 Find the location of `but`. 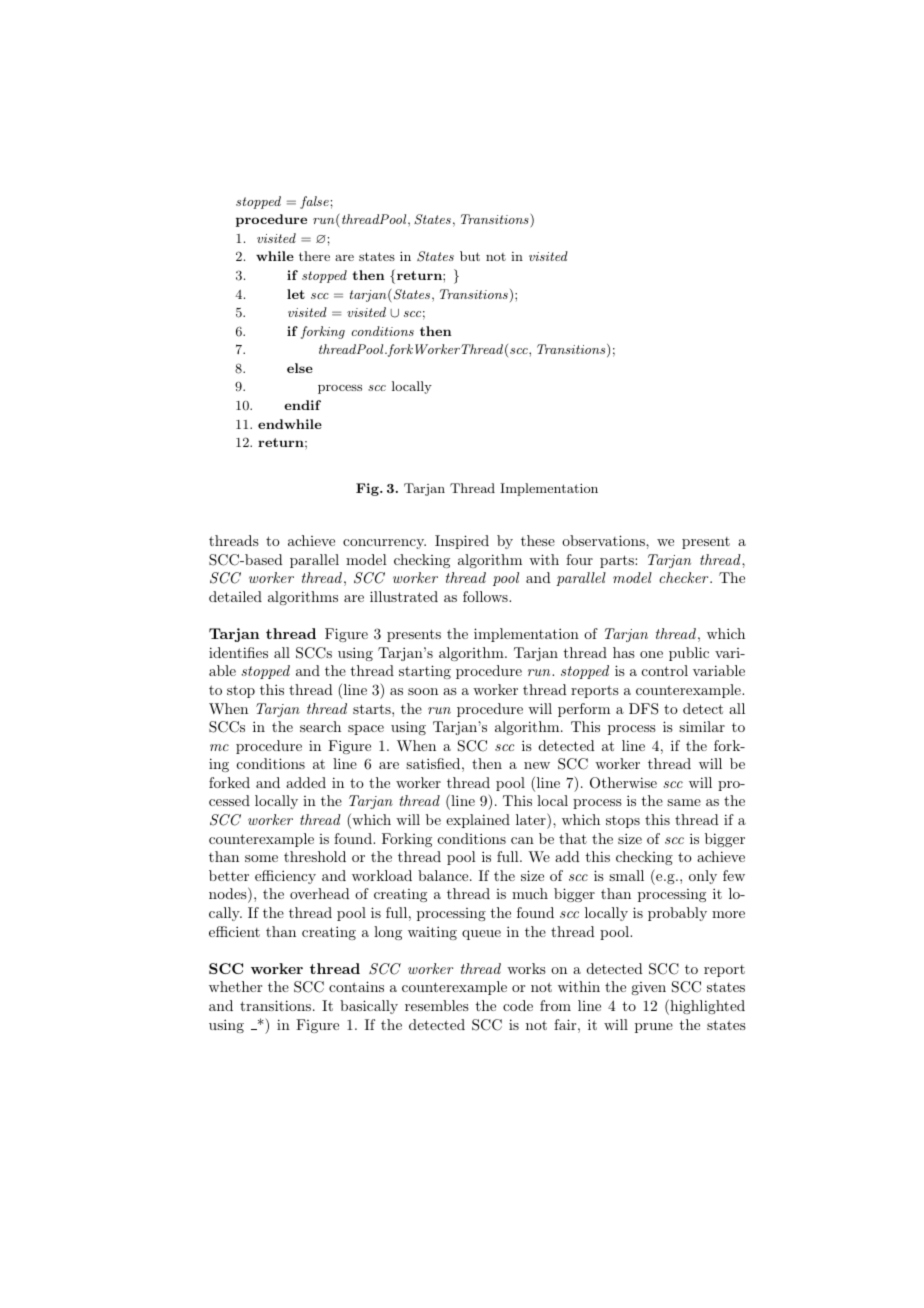

but is located at coordinates (470, 256).
